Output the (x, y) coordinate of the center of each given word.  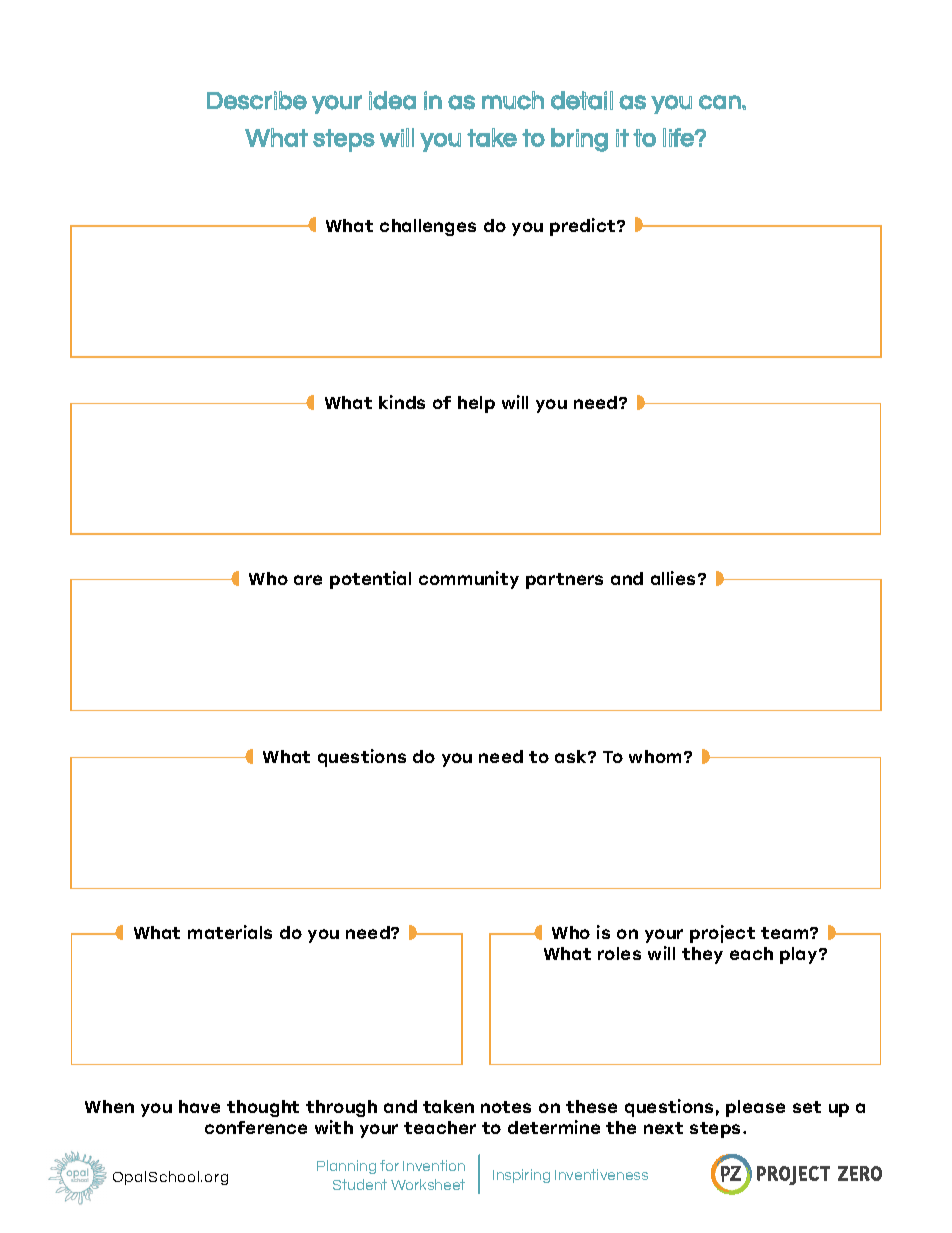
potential (370, 580)
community (469, 580)
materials (230, 932)
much (513, 100)
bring (579, 140)
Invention (434, 1165)
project (722, 934)
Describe (257, 100)
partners (564, 581)
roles (619, 953)
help (476, 404)
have (199, 1106)
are (308, 580)
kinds (402, 402)
